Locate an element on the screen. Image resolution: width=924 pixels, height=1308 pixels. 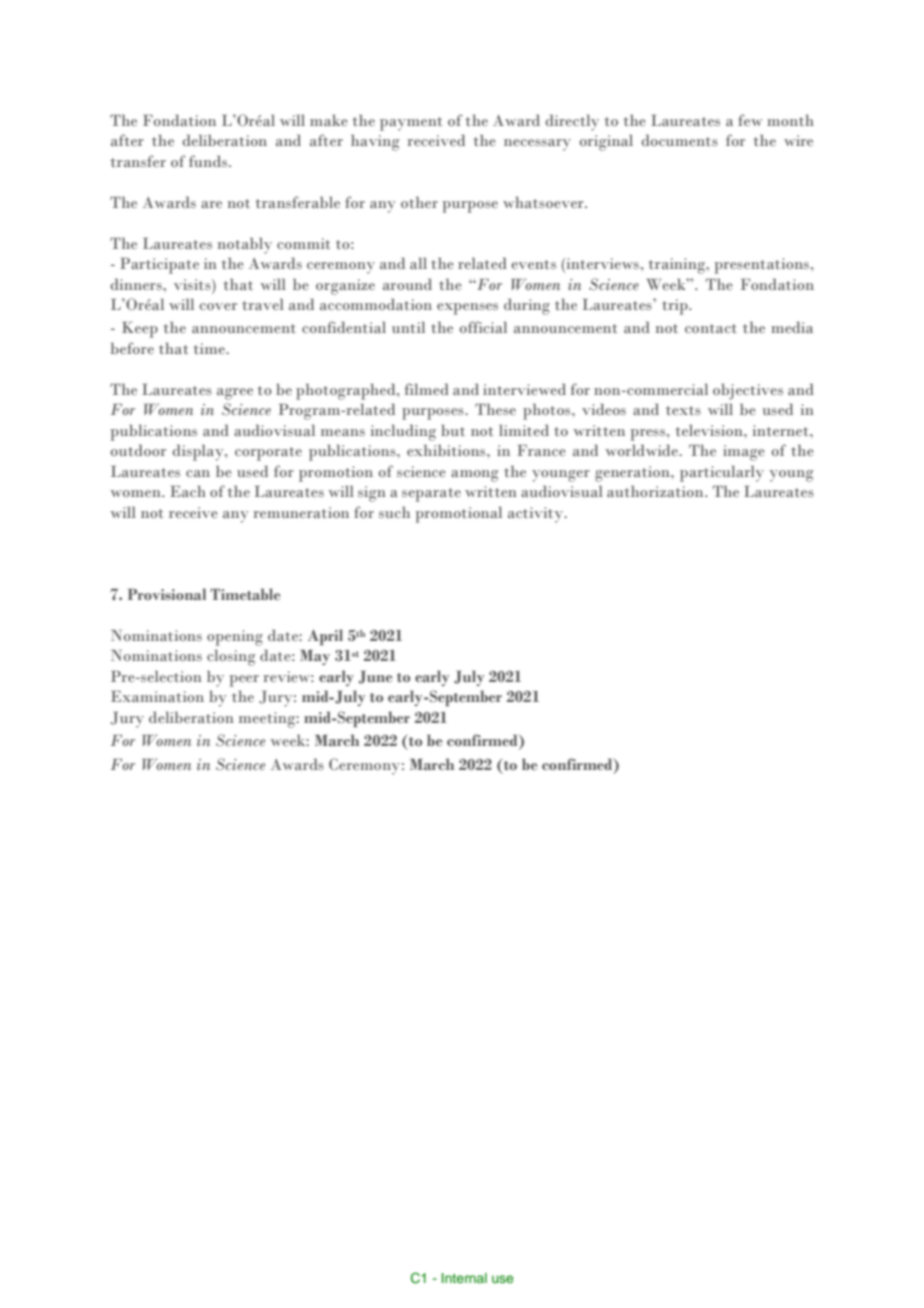
display is located at coordinates (199, 452).
